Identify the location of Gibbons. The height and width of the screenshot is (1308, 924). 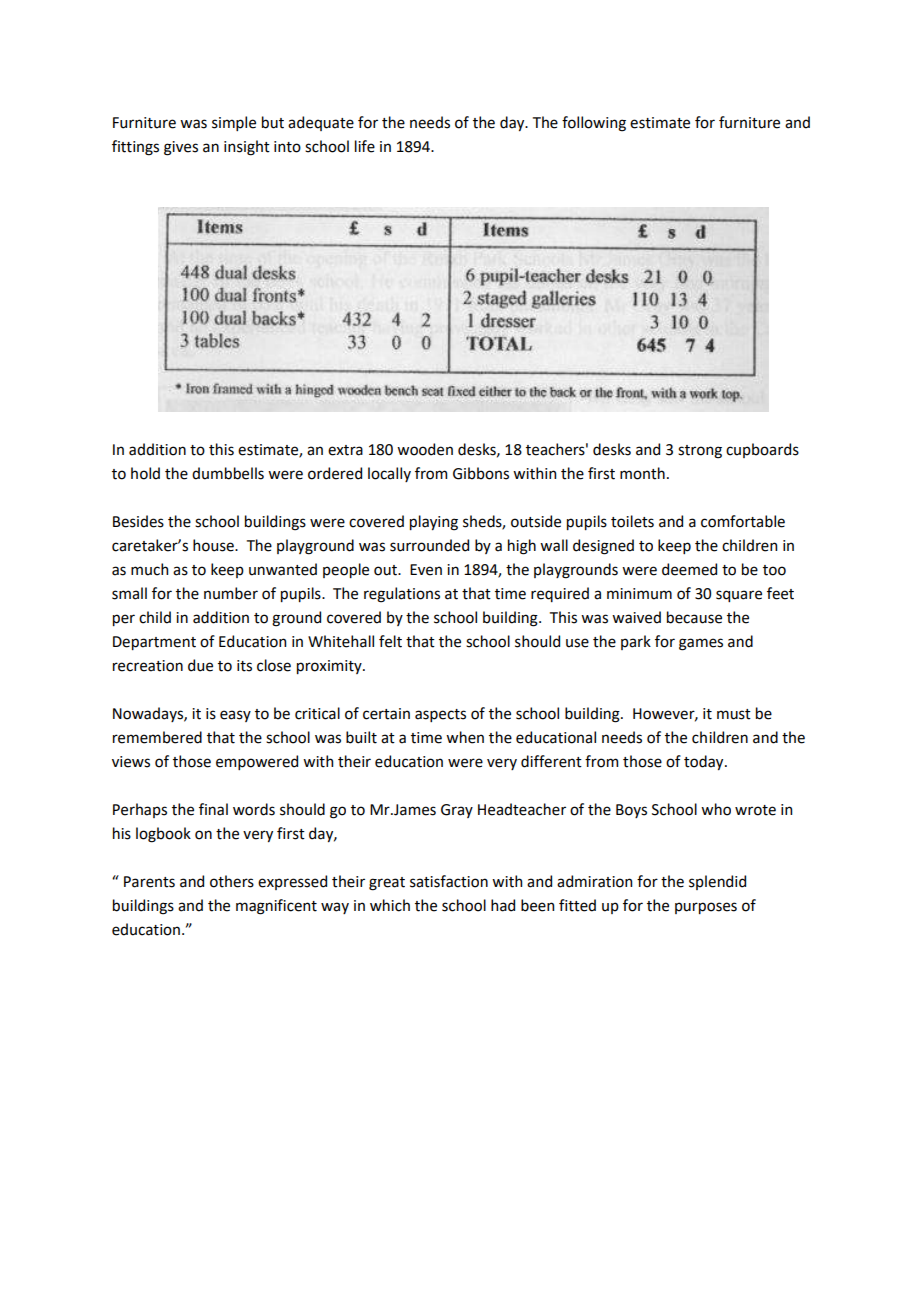
(481, 473).
